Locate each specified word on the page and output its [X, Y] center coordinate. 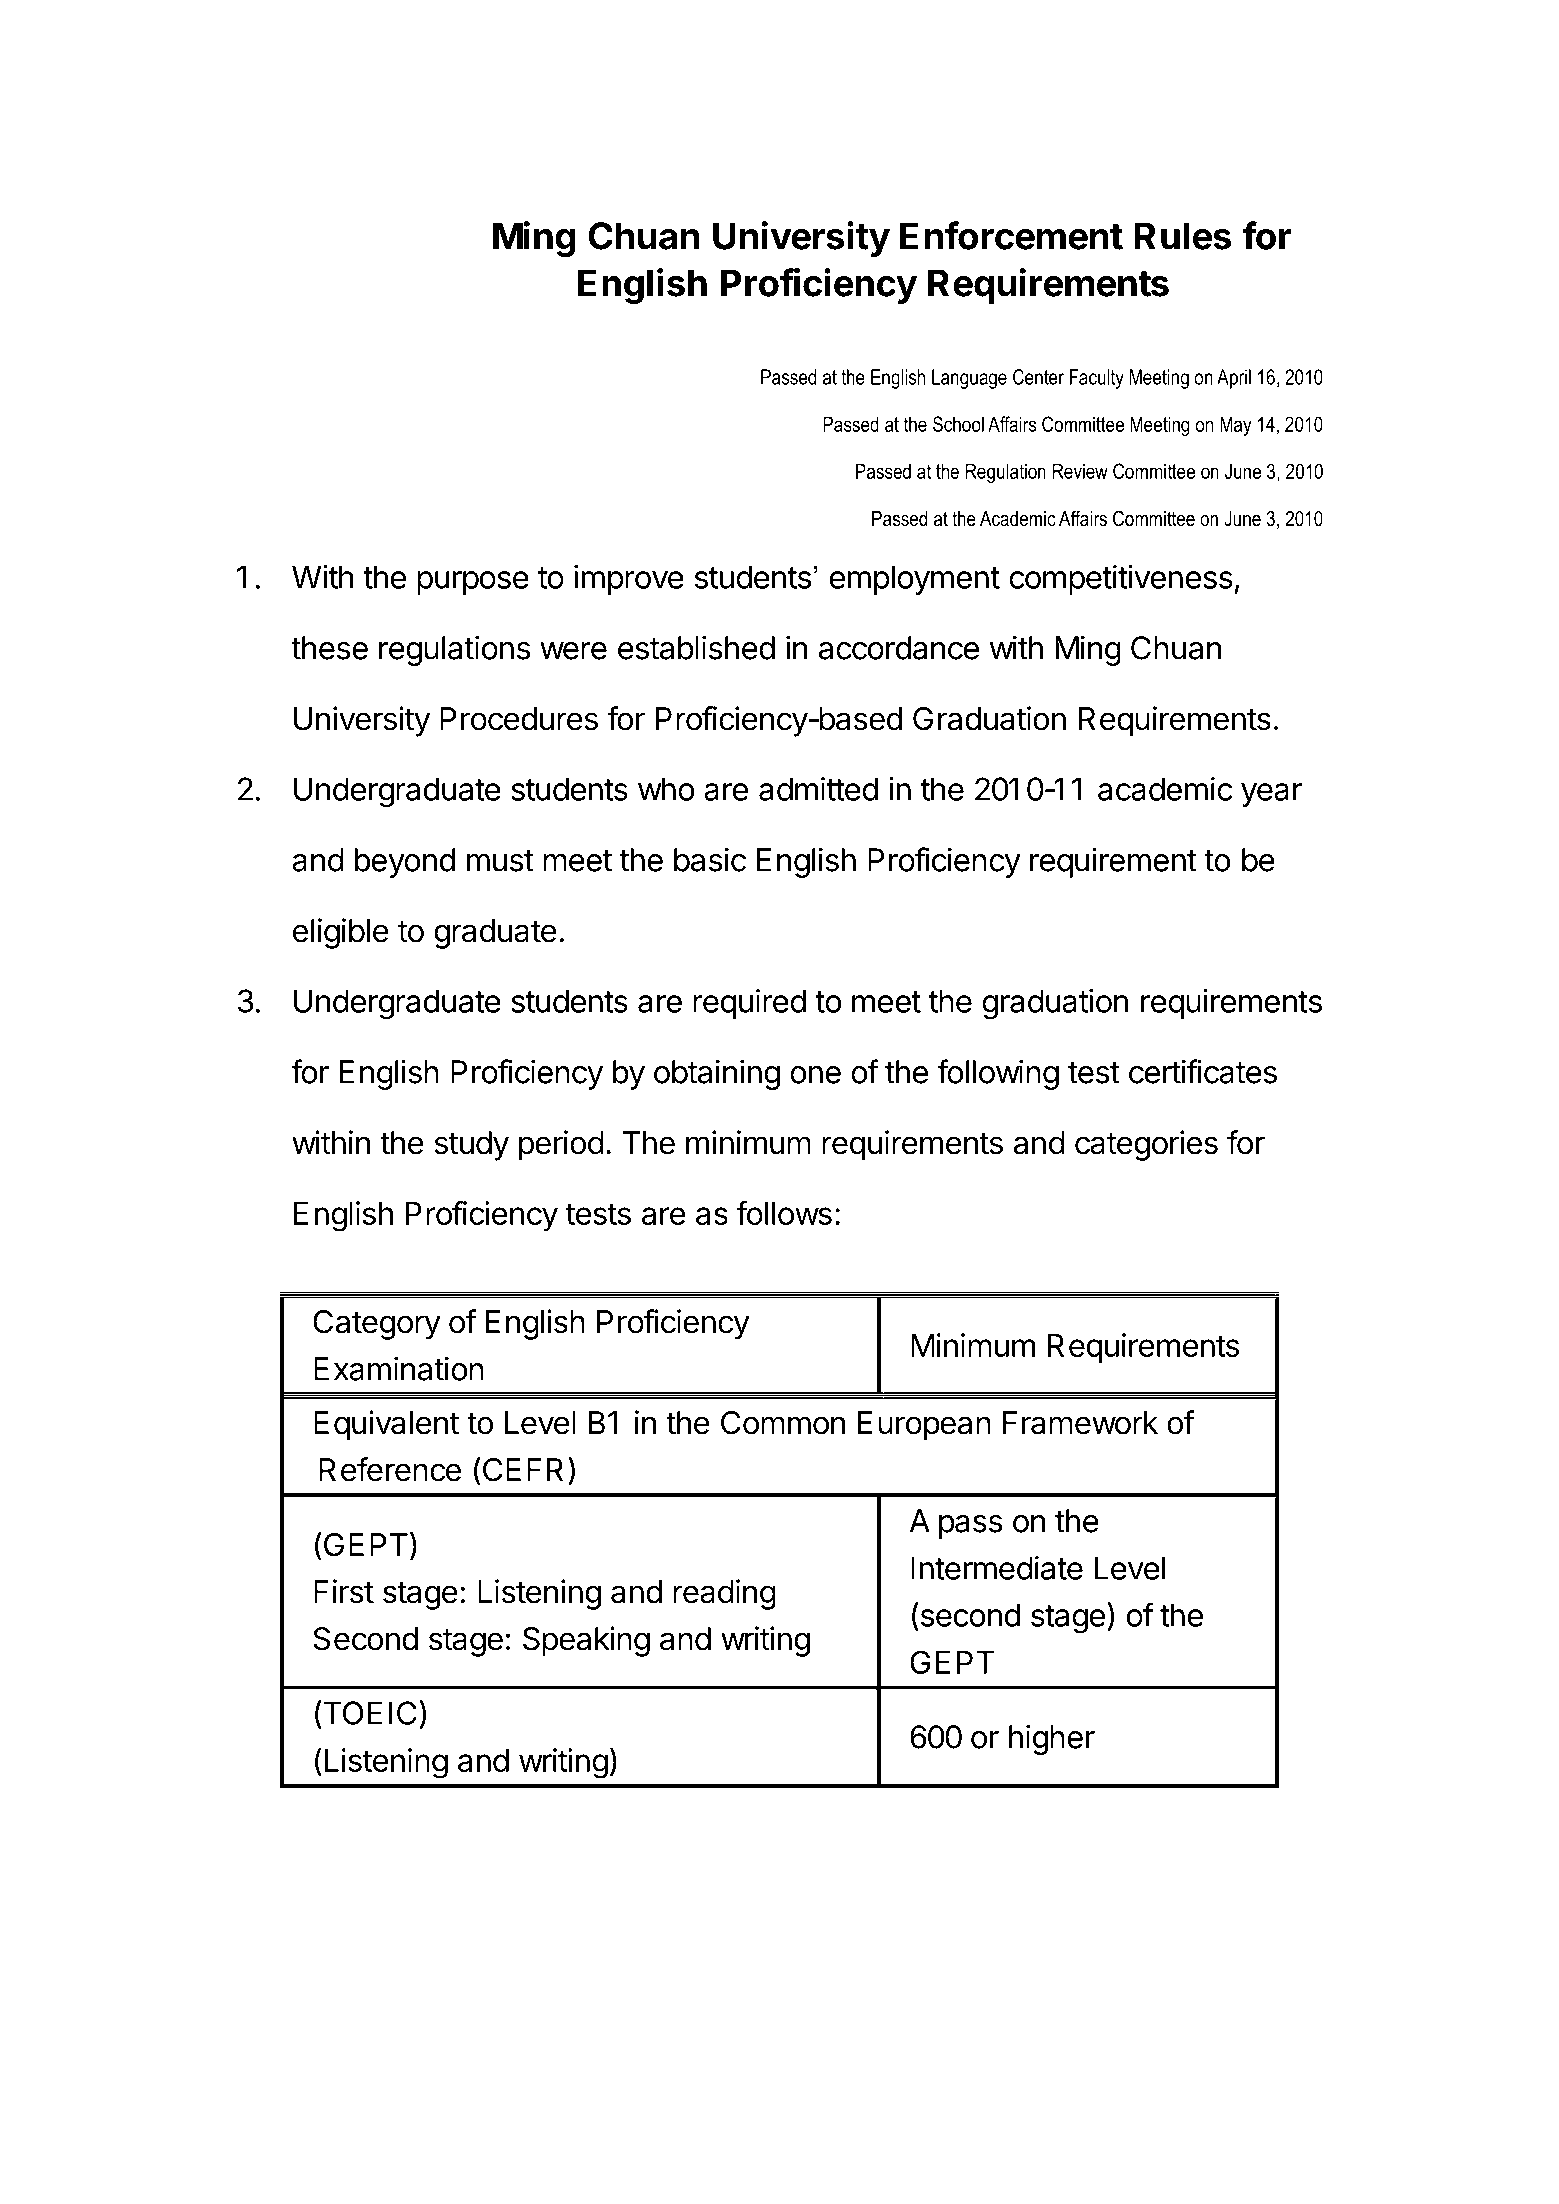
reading [724, 1594]
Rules [1183, 236]
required [749, 1004]
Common [783, 1423]
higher [1052, 1739]
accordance [899, 648]
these [329, 648]
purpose [473, 583]
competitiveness [1121, 580]
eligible [341, 933]
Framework [1080, 1423]
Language [969, 379]
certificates [1203, 1071]
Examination [399, 1368]
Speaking [586, 1641]
